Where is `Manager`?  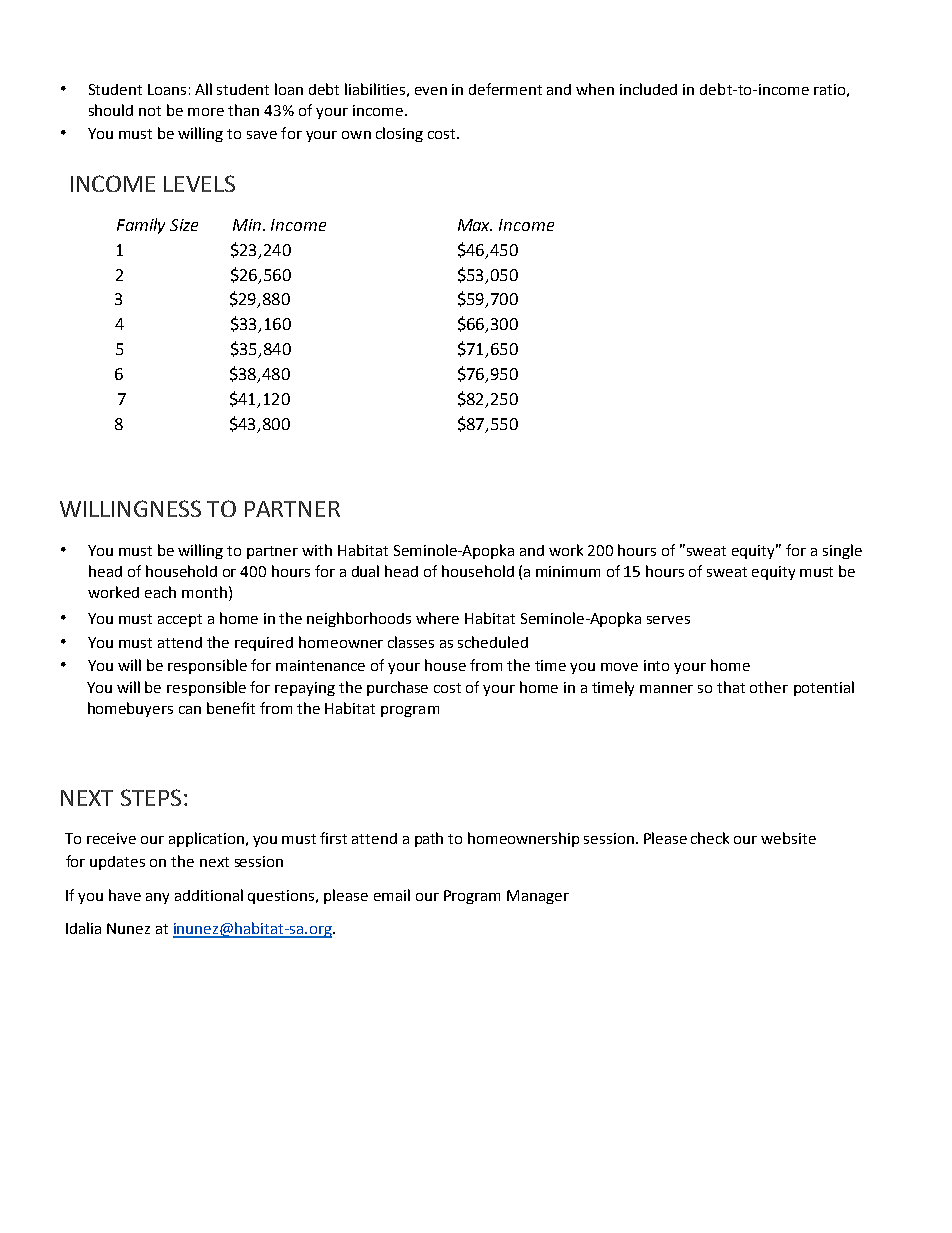 Manager is located at coordinates (538, 897).
